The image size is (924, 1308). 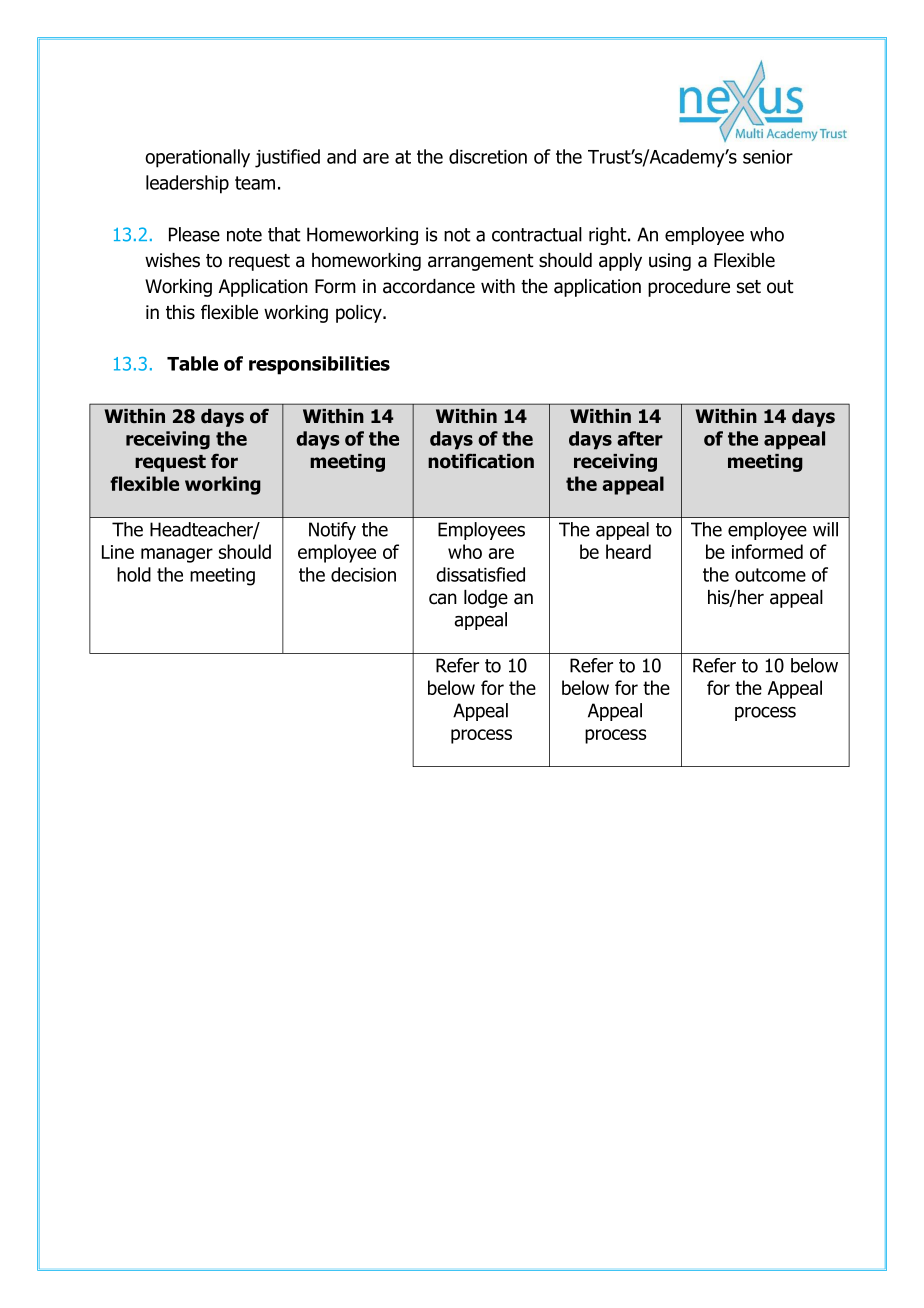 I want to click on senior, so click(x=768, y=157).
